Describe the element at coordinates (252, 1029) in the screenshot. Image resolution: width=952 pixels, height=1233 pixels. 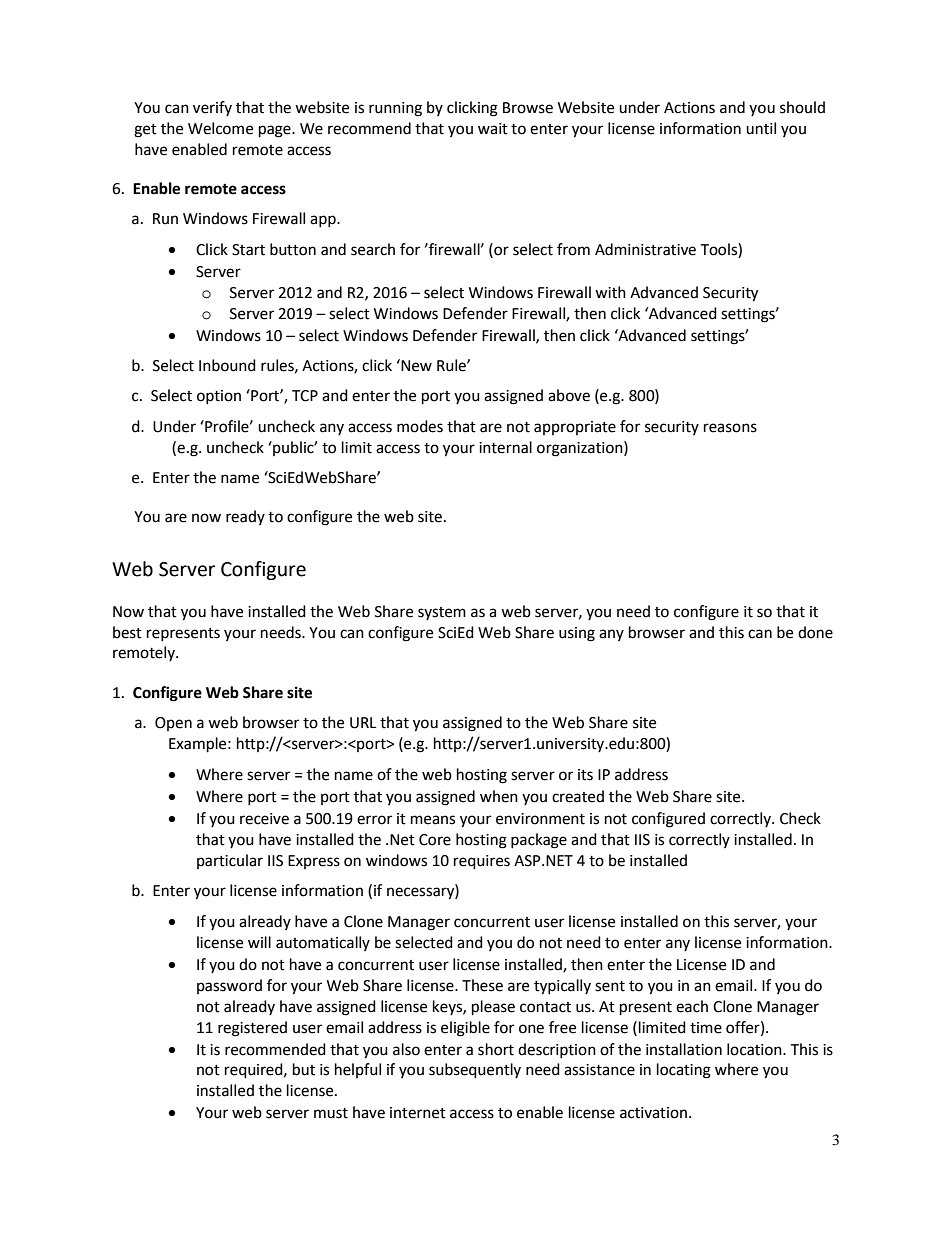
I see `registered` at that location.
